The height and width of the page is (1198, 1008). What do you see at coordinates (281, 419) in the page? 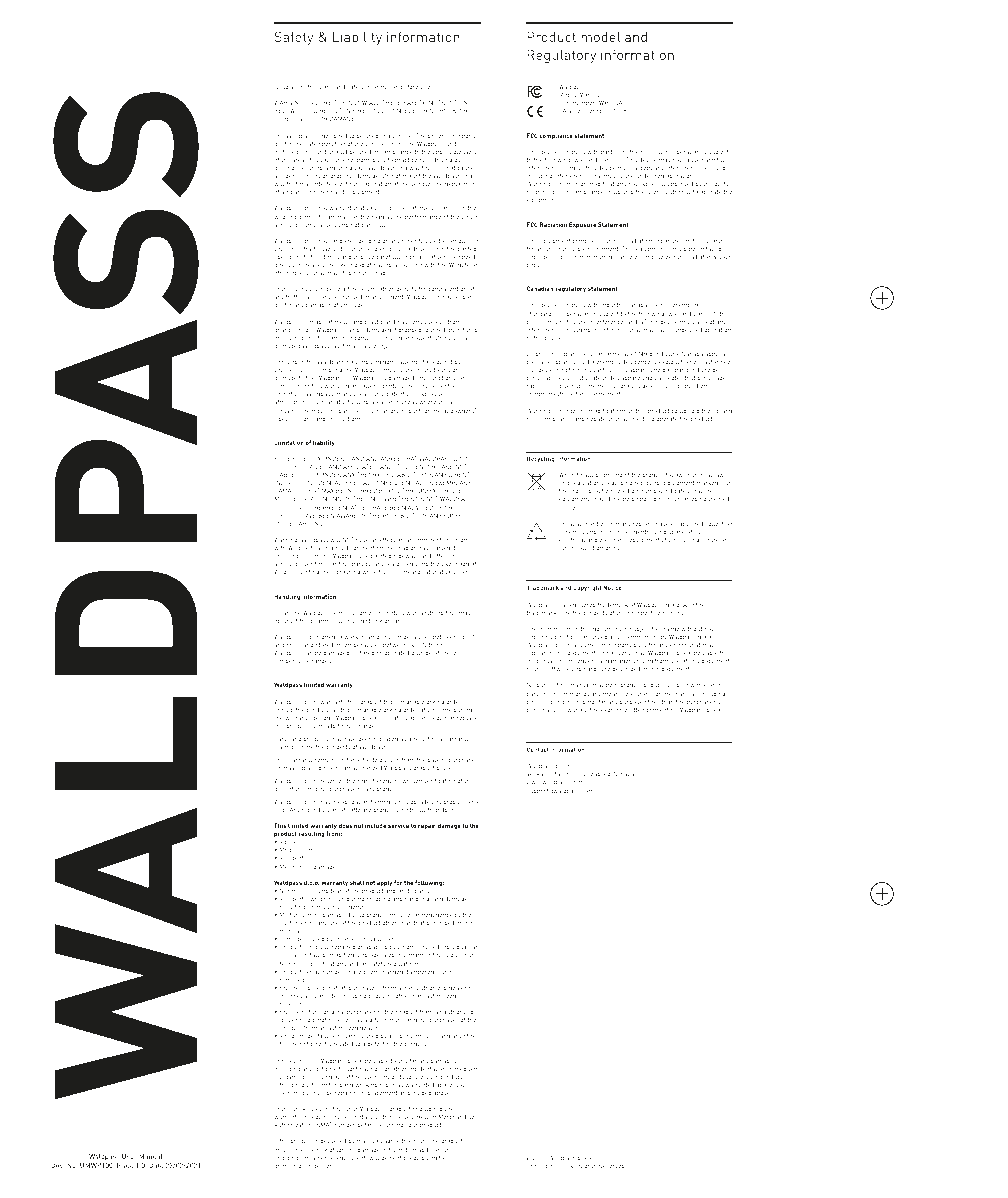
I see `Obey` at bounding box center [281, 419].
